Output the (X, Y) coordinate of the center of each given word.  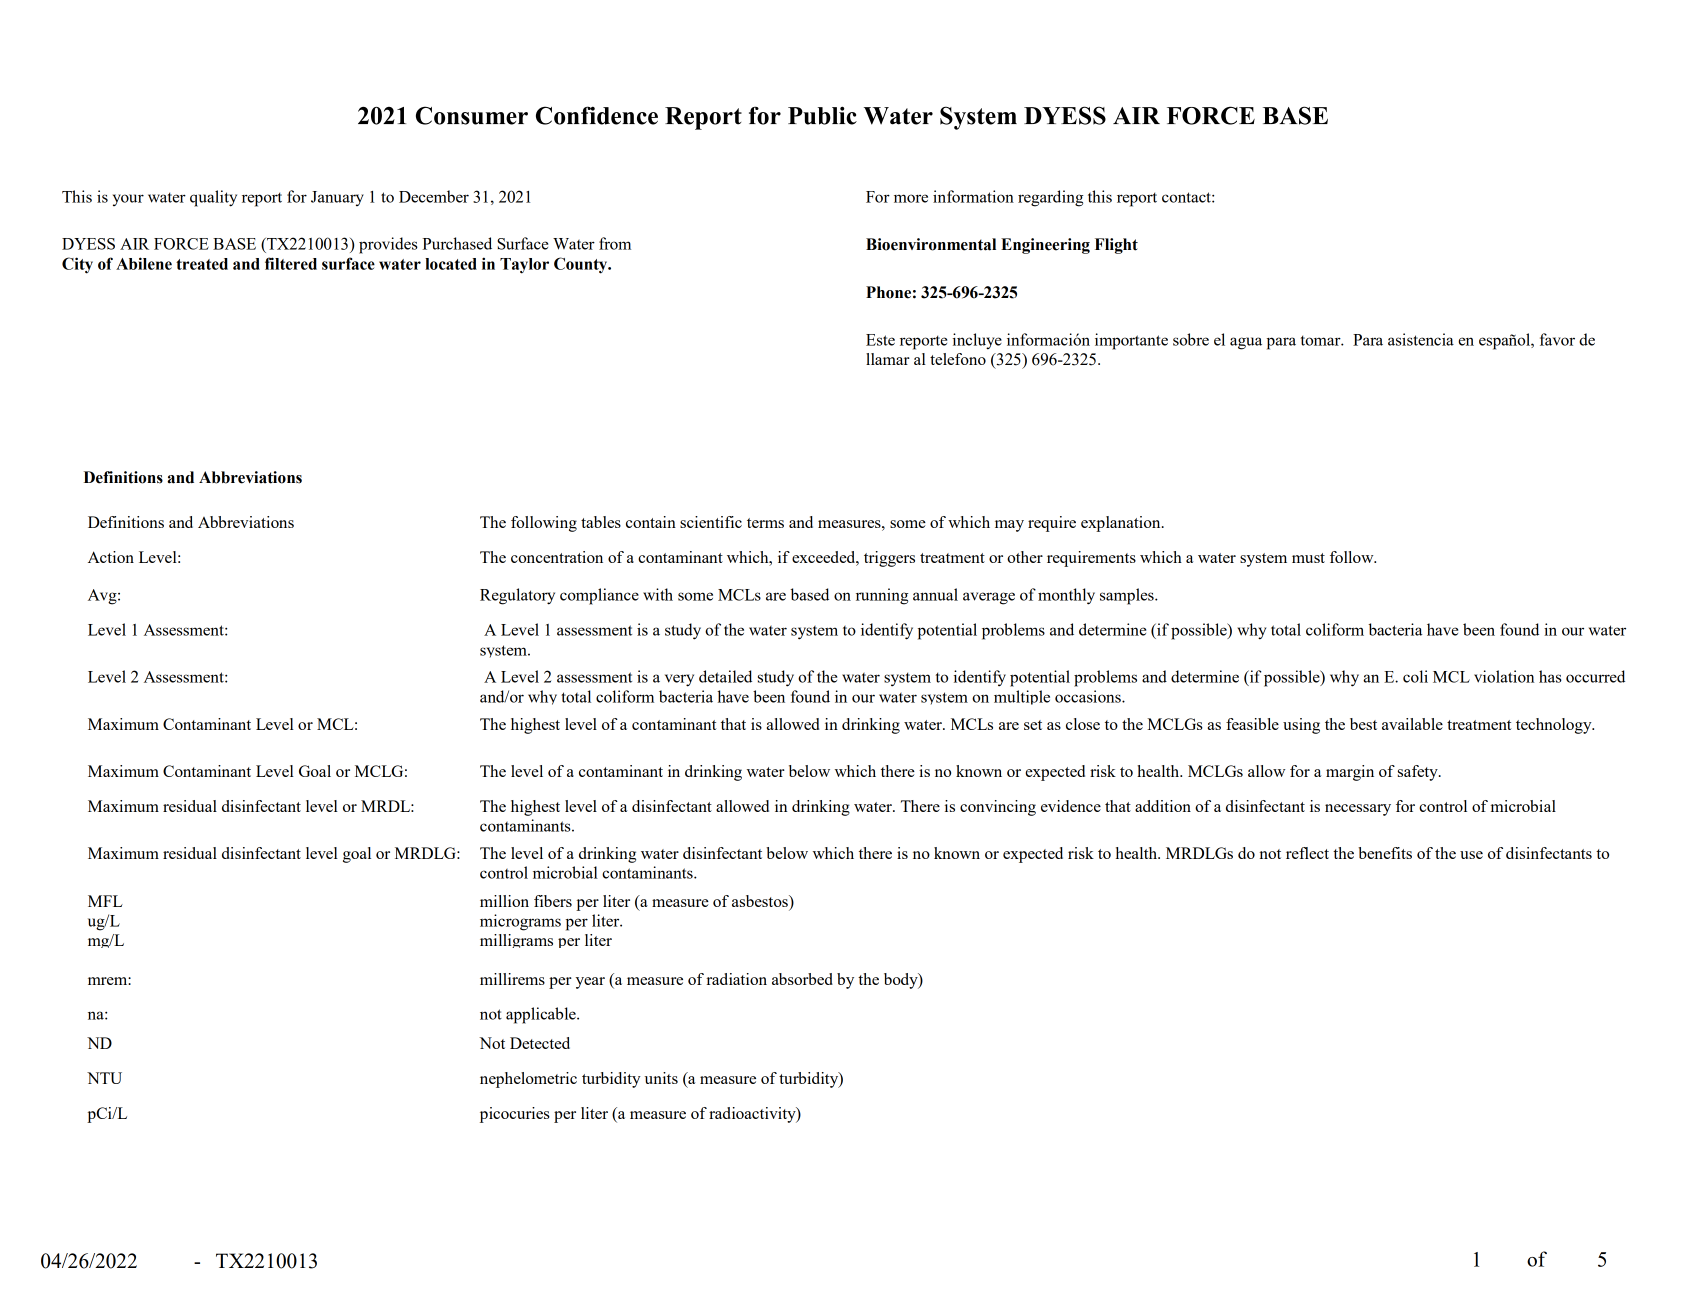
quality (213, 198)
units (661, 1078)
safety (1419, 773)
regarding (1050, 198)
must (1308, 558)
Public (822, 115)
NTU (104, 1078)
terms (765, 523)
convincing (998, 808)
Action (111, 557)
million (504, 901)
